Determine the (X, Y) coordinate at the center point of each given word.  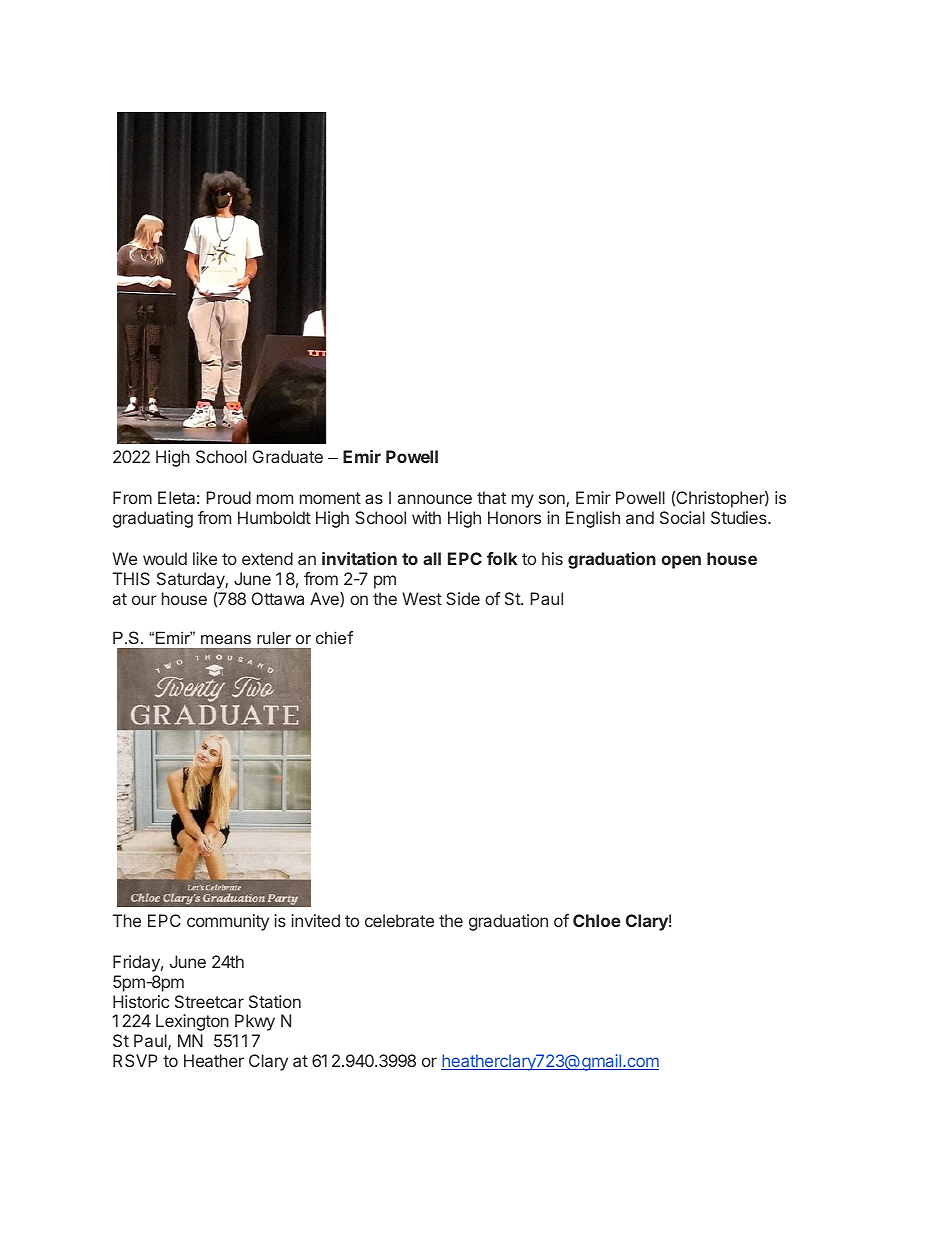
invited (315, 920)
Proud (228, 497)
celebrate (399, 920)
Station (275, 1001)
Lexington (192, 1022)
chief (334, 637)
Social (682, 517)
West (422, 598)
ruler (274, 637)
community (228, 922)
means (226, 639)
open (681, 562)
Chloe (597, 920)
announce (435, 499)
